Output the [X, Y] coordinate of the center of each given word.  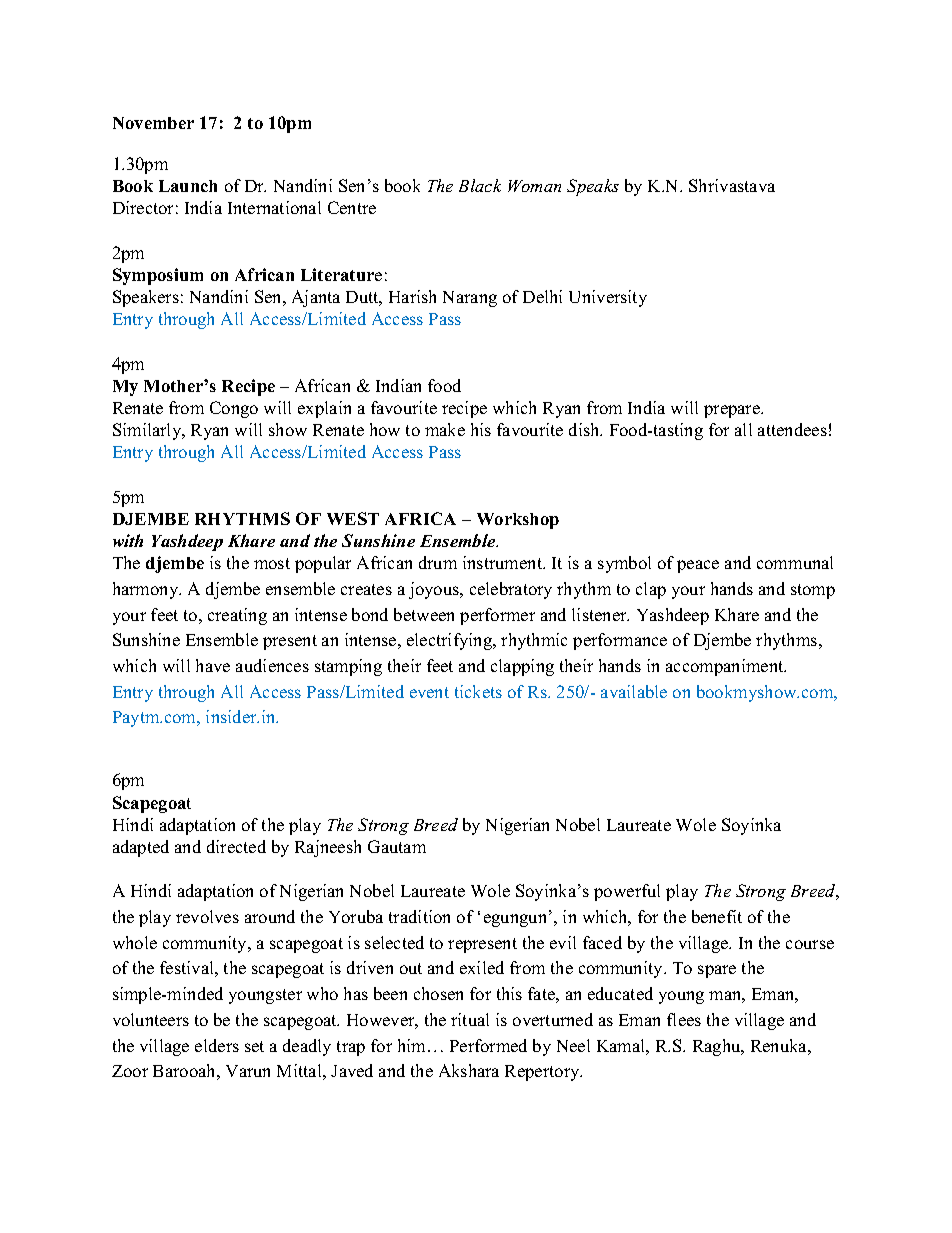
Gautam [397, 846]
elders [217, 1045]
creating [237, 616]
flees [684, 1019]
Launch [188, 186]
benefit [717, 916]
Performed [488, 1045]
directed [236, 846]
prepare [733, 411]
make [445, 429]
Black [480, 185]
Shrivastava [732, 185]
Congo [234, 409]
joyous [435, 590]
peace [698, 566]
